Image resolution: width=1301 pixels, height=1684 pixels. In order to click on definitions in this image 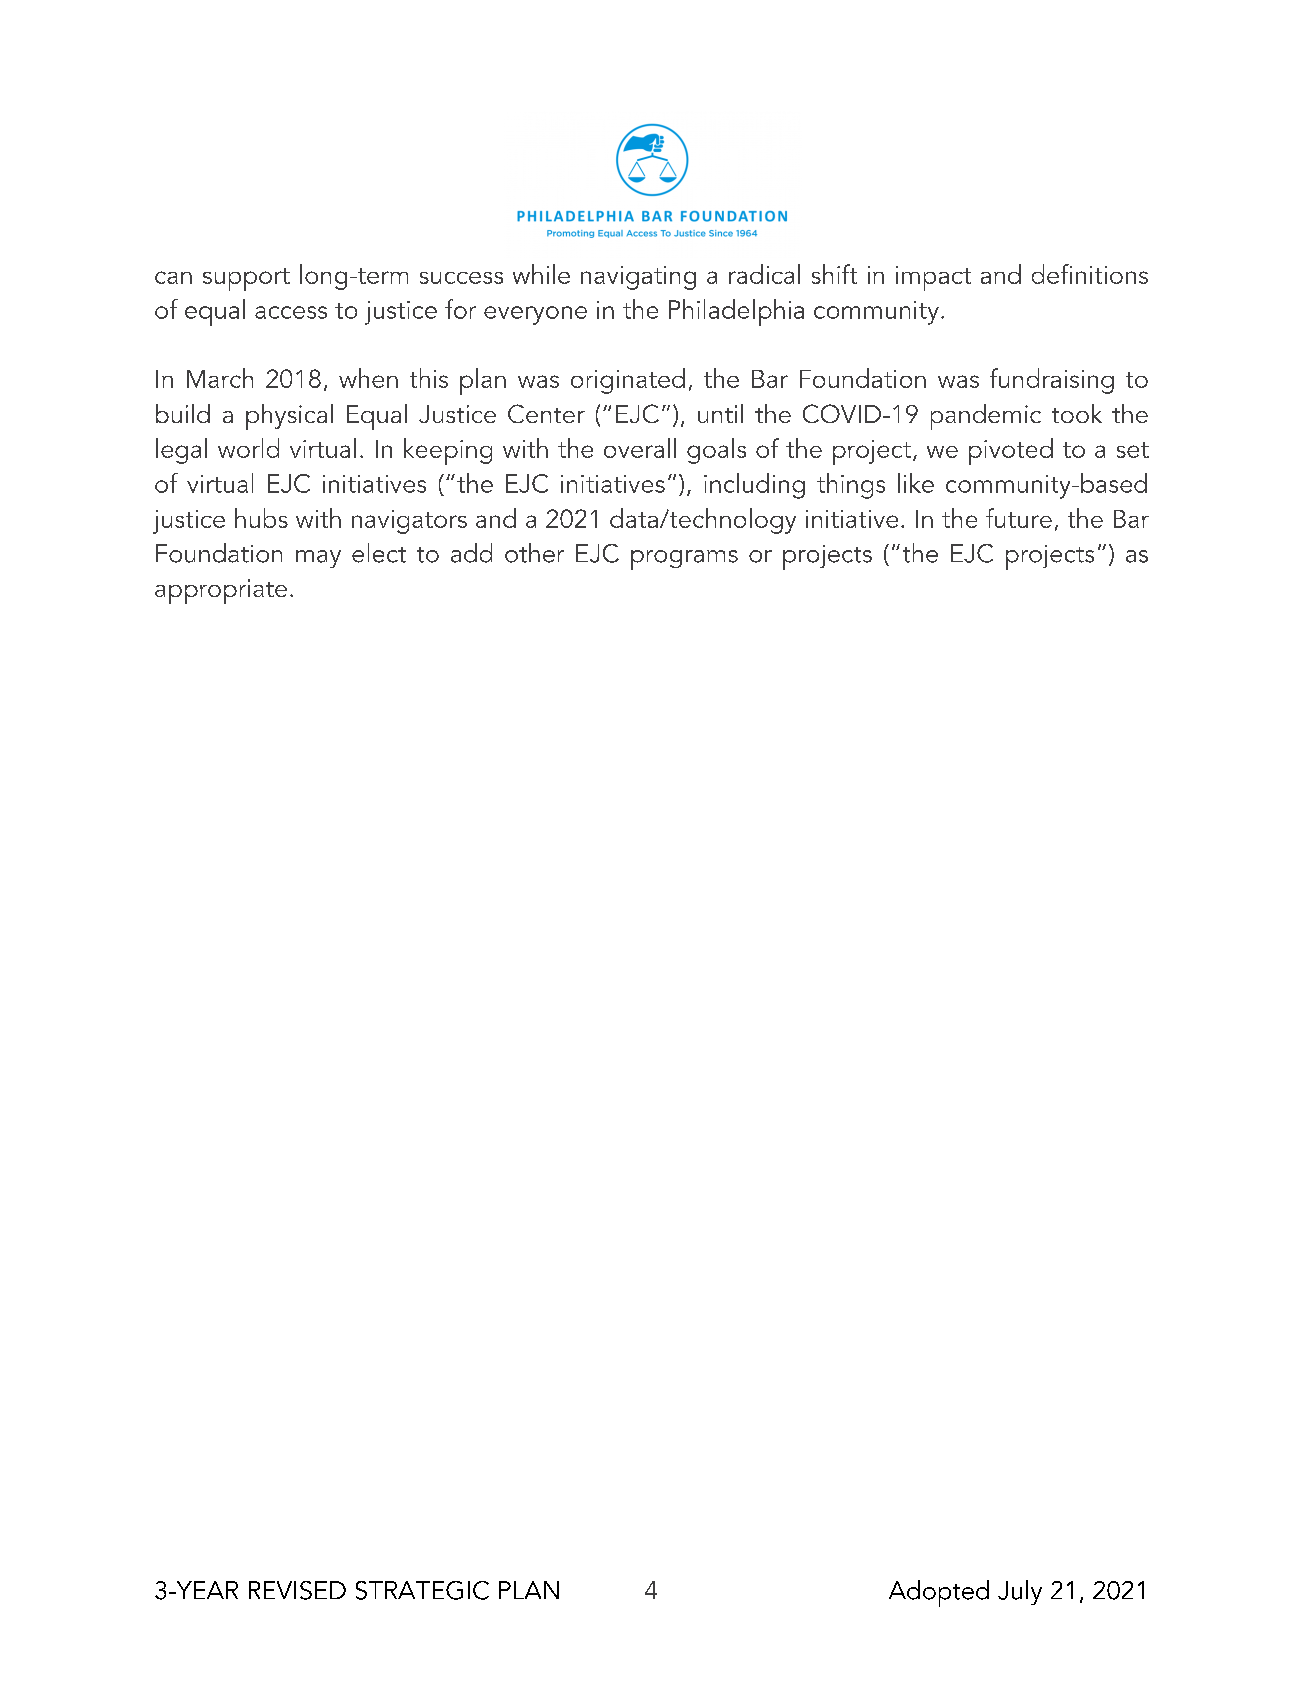, I will do `click(1090, 274)`.
